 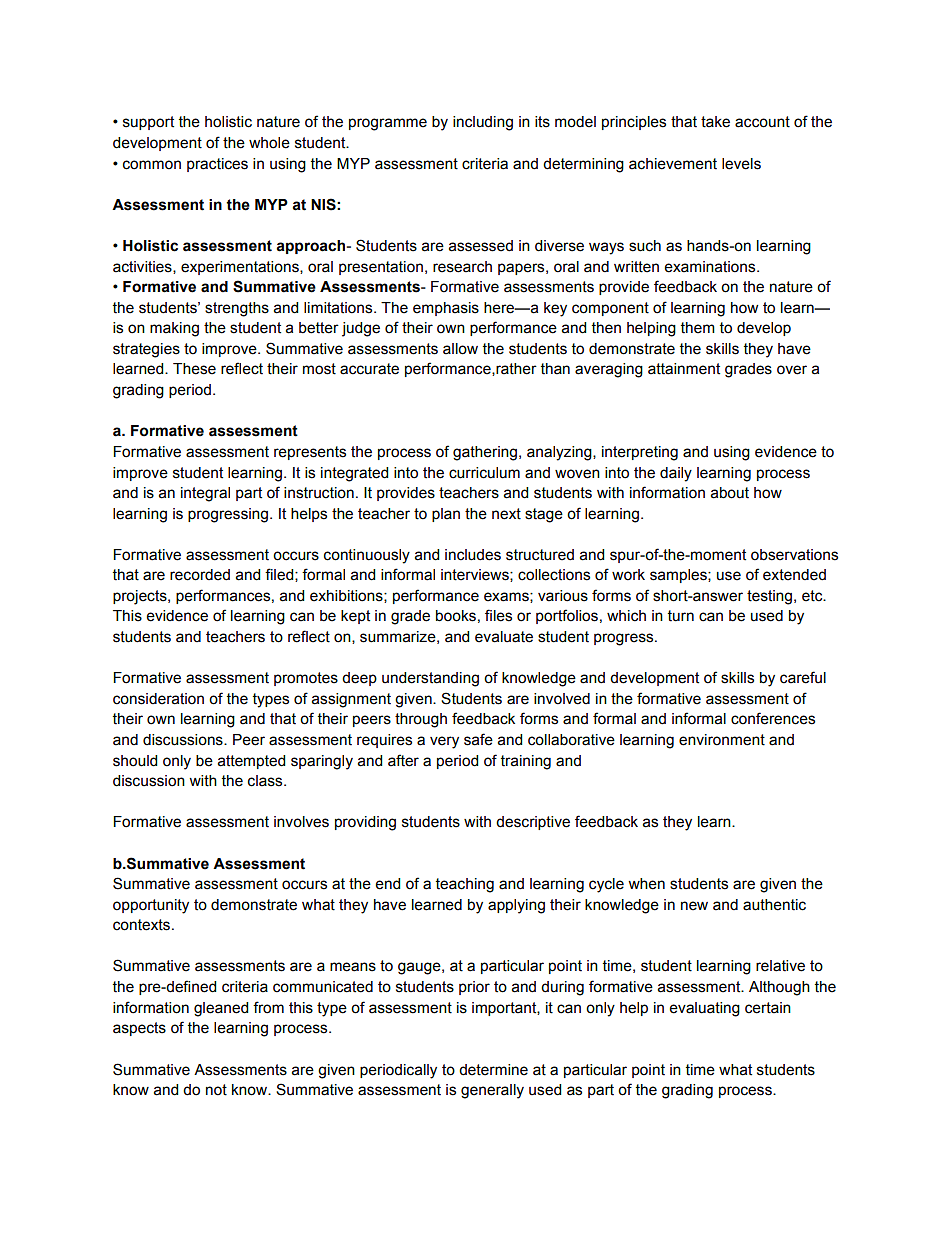 I want to click on including, so click(x=483, y=123).
